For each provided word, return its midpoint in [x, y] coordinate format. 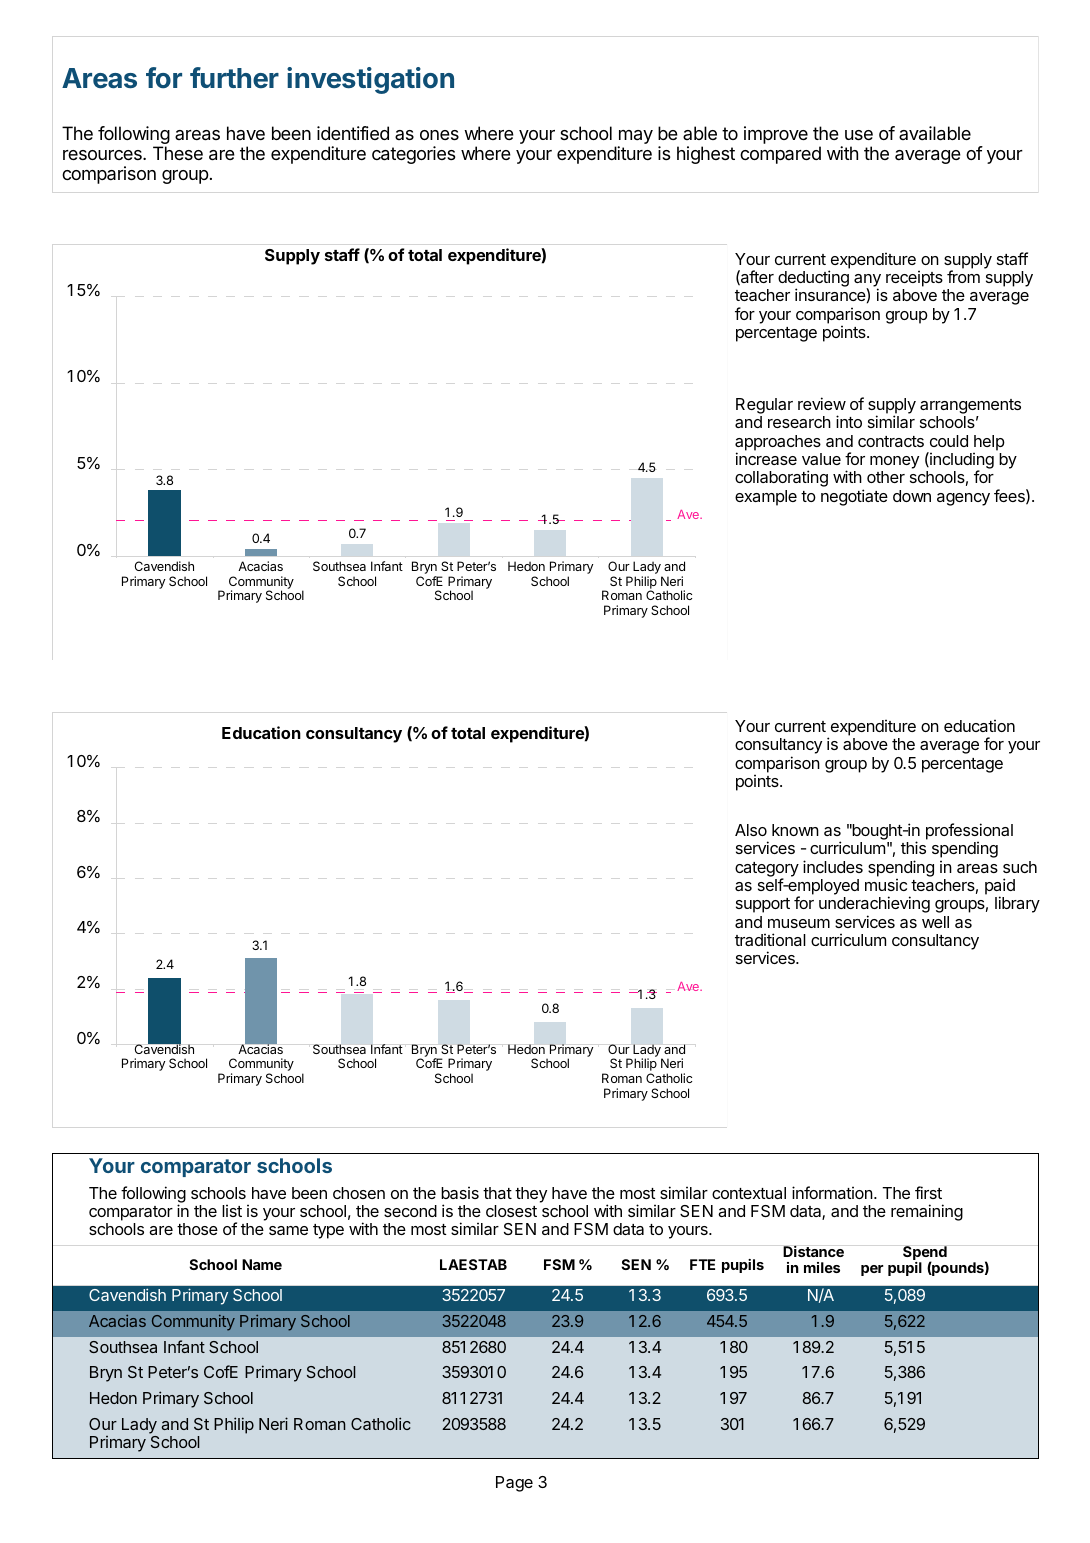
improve [776, 135]
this [913, 847]
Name [262, 1264]
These [178, 153]
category [767, 870]
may [635, 138]
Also [751, 830]
